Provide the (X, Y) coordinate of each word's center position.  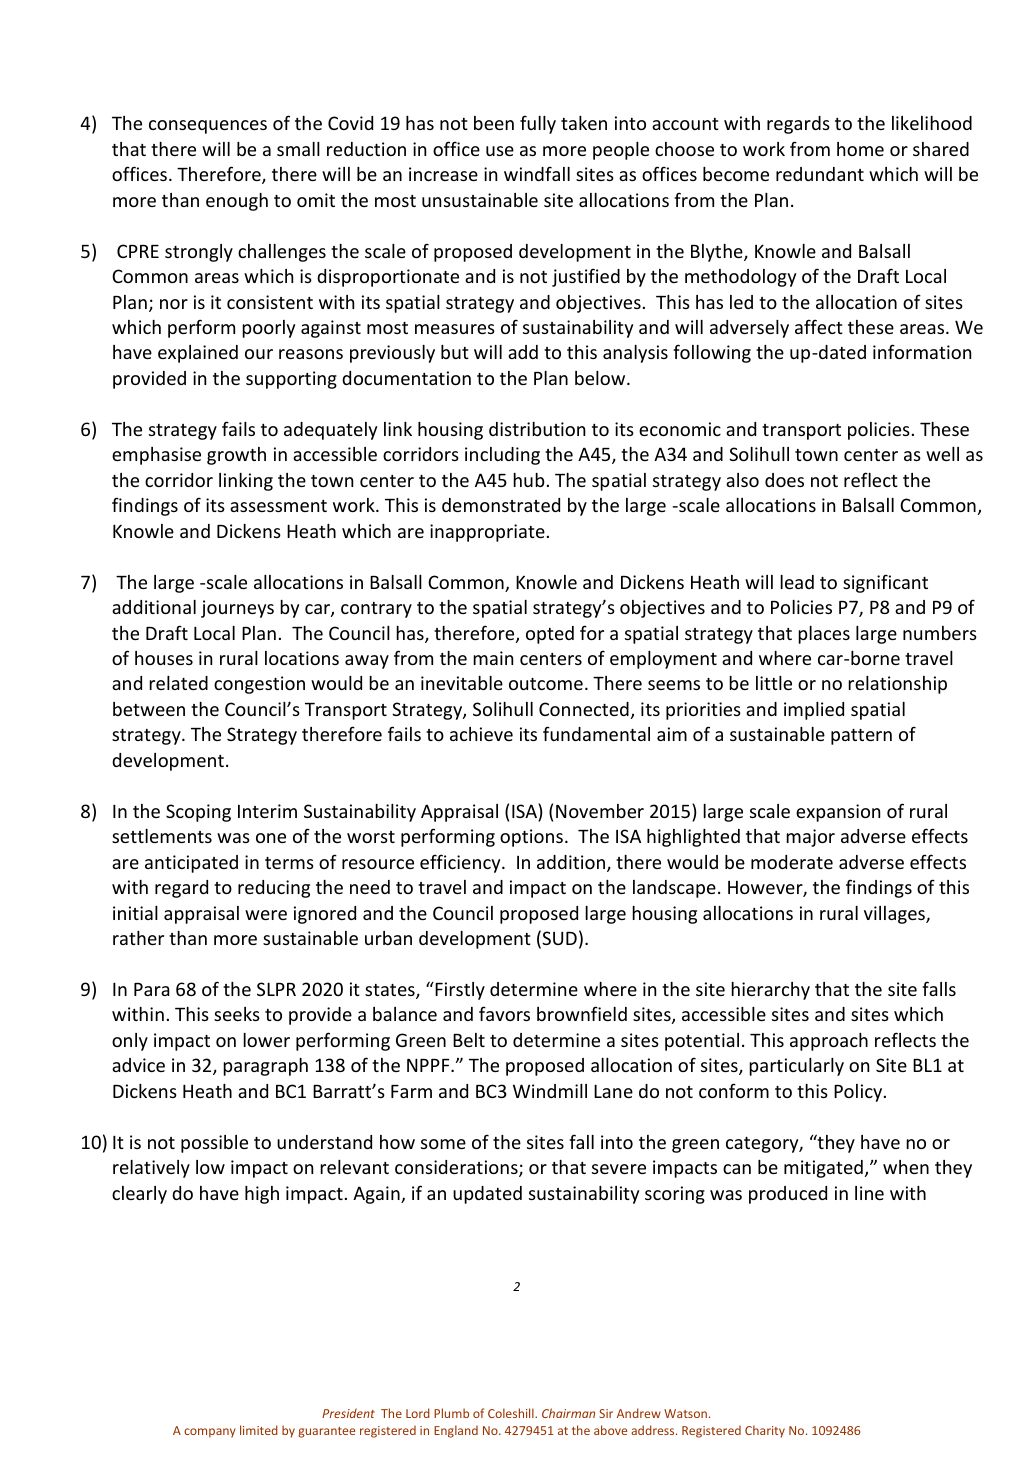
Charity (765, 1431)
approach (829, 1042)
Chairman (568, 1413)
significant (885, 584)
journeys (237, 609)
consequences (208, 127)
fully (538, 124)
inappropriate (487, 533)
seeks (237, 1014)
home (860, 149)
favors (504, 1013)
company (210, 1433)
